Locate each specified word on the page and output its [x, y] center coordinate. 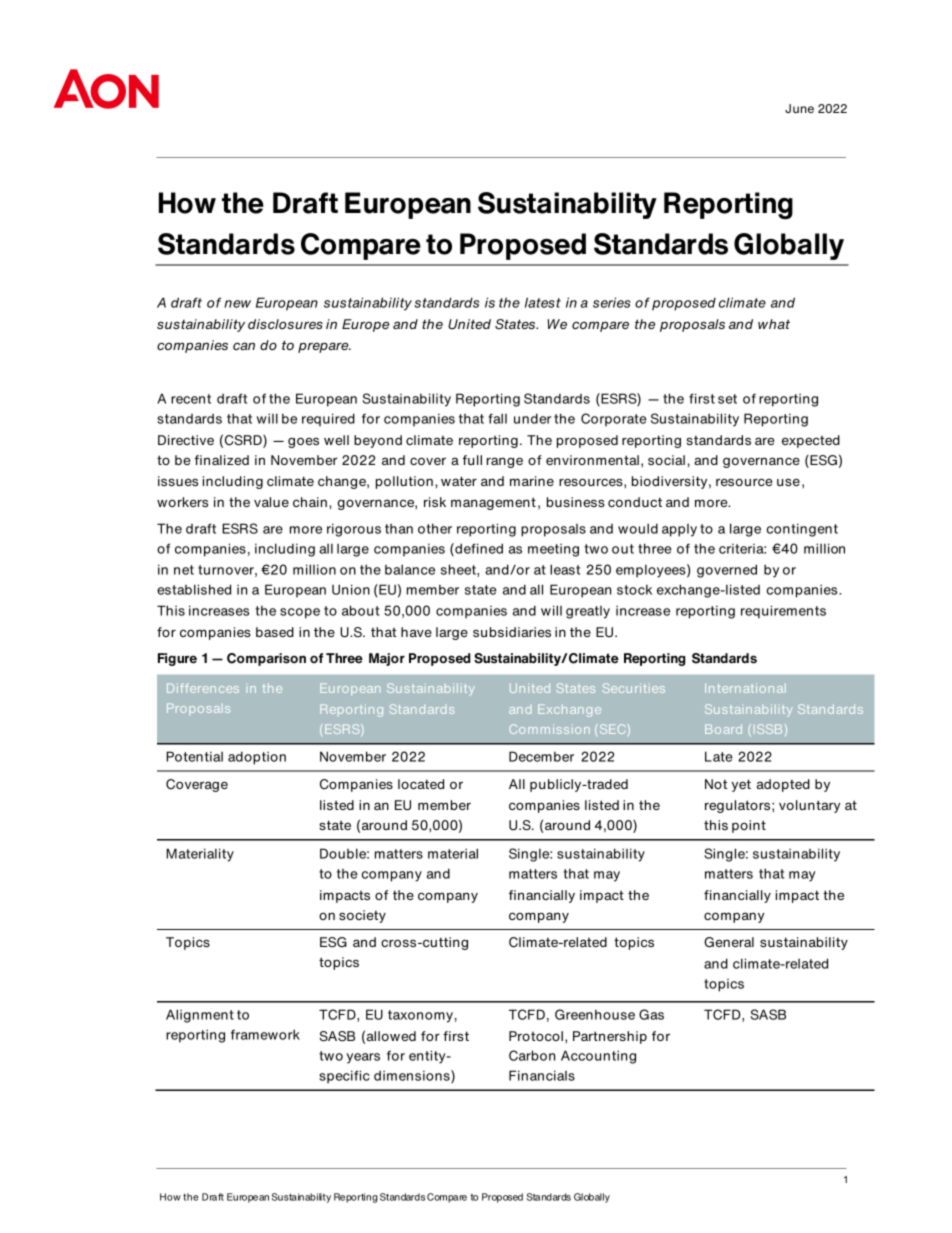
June [799, 108]
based [275, 632]
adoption [257, 758]
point [749, 826]
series [611, 302]
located [421, 784]
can [244, 346]
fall [497, 418]
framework [265, 1034]
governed [727, 571]
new [238, 304]
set [727, 399]
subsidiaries [512, 632]
